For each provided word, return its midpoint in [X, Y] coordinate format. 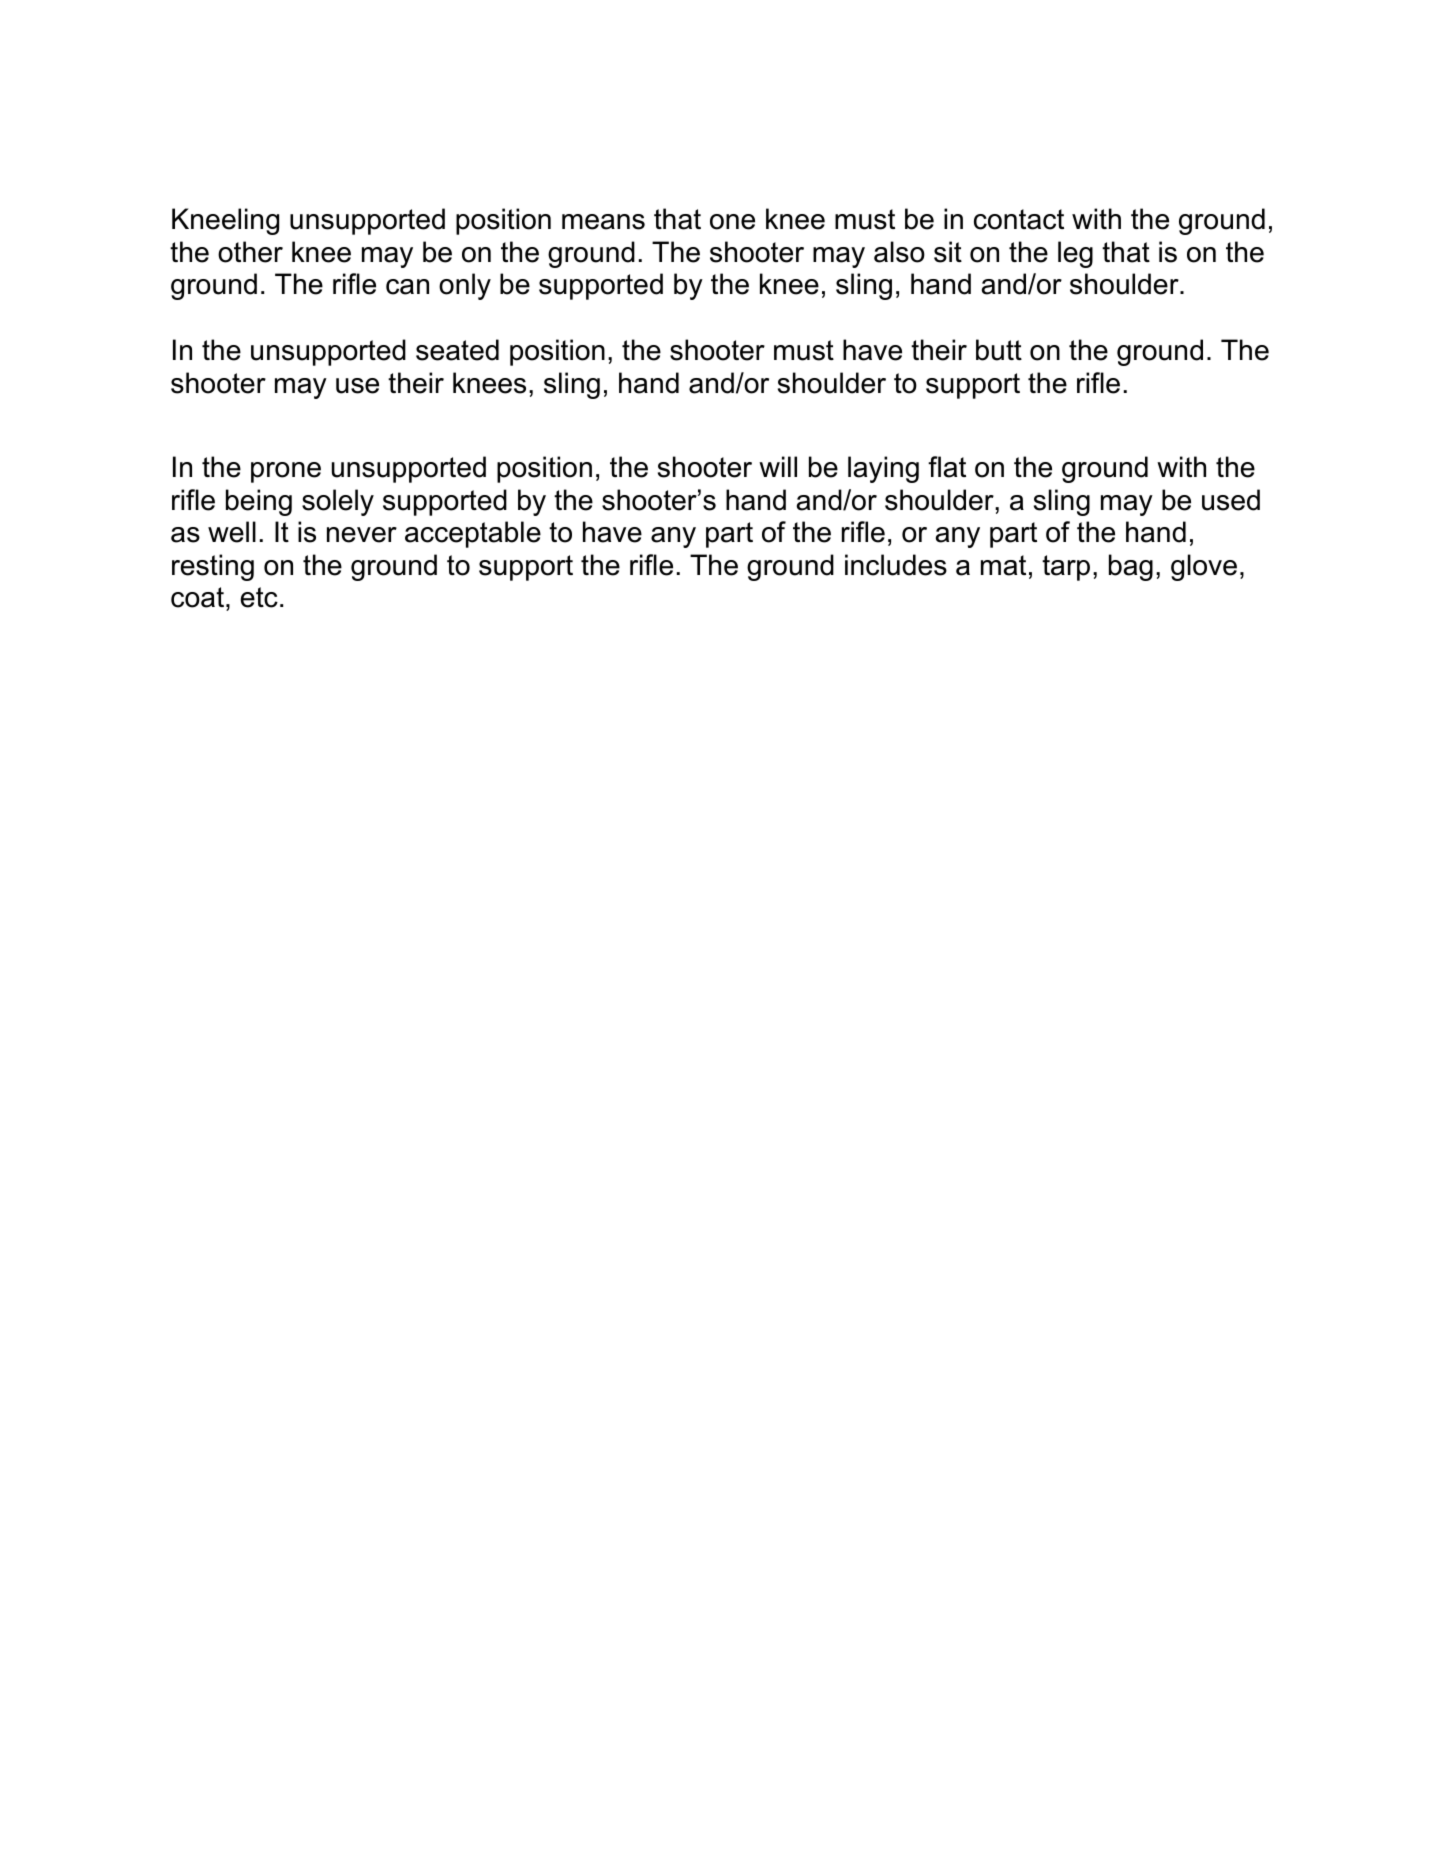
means [603, 222]
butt [999, 350]
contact [1019, 219]
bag [1131, 567]
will [778, 466]
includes [896, 565]
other [250, 252]
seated [457, 350]
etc [259, 597]
